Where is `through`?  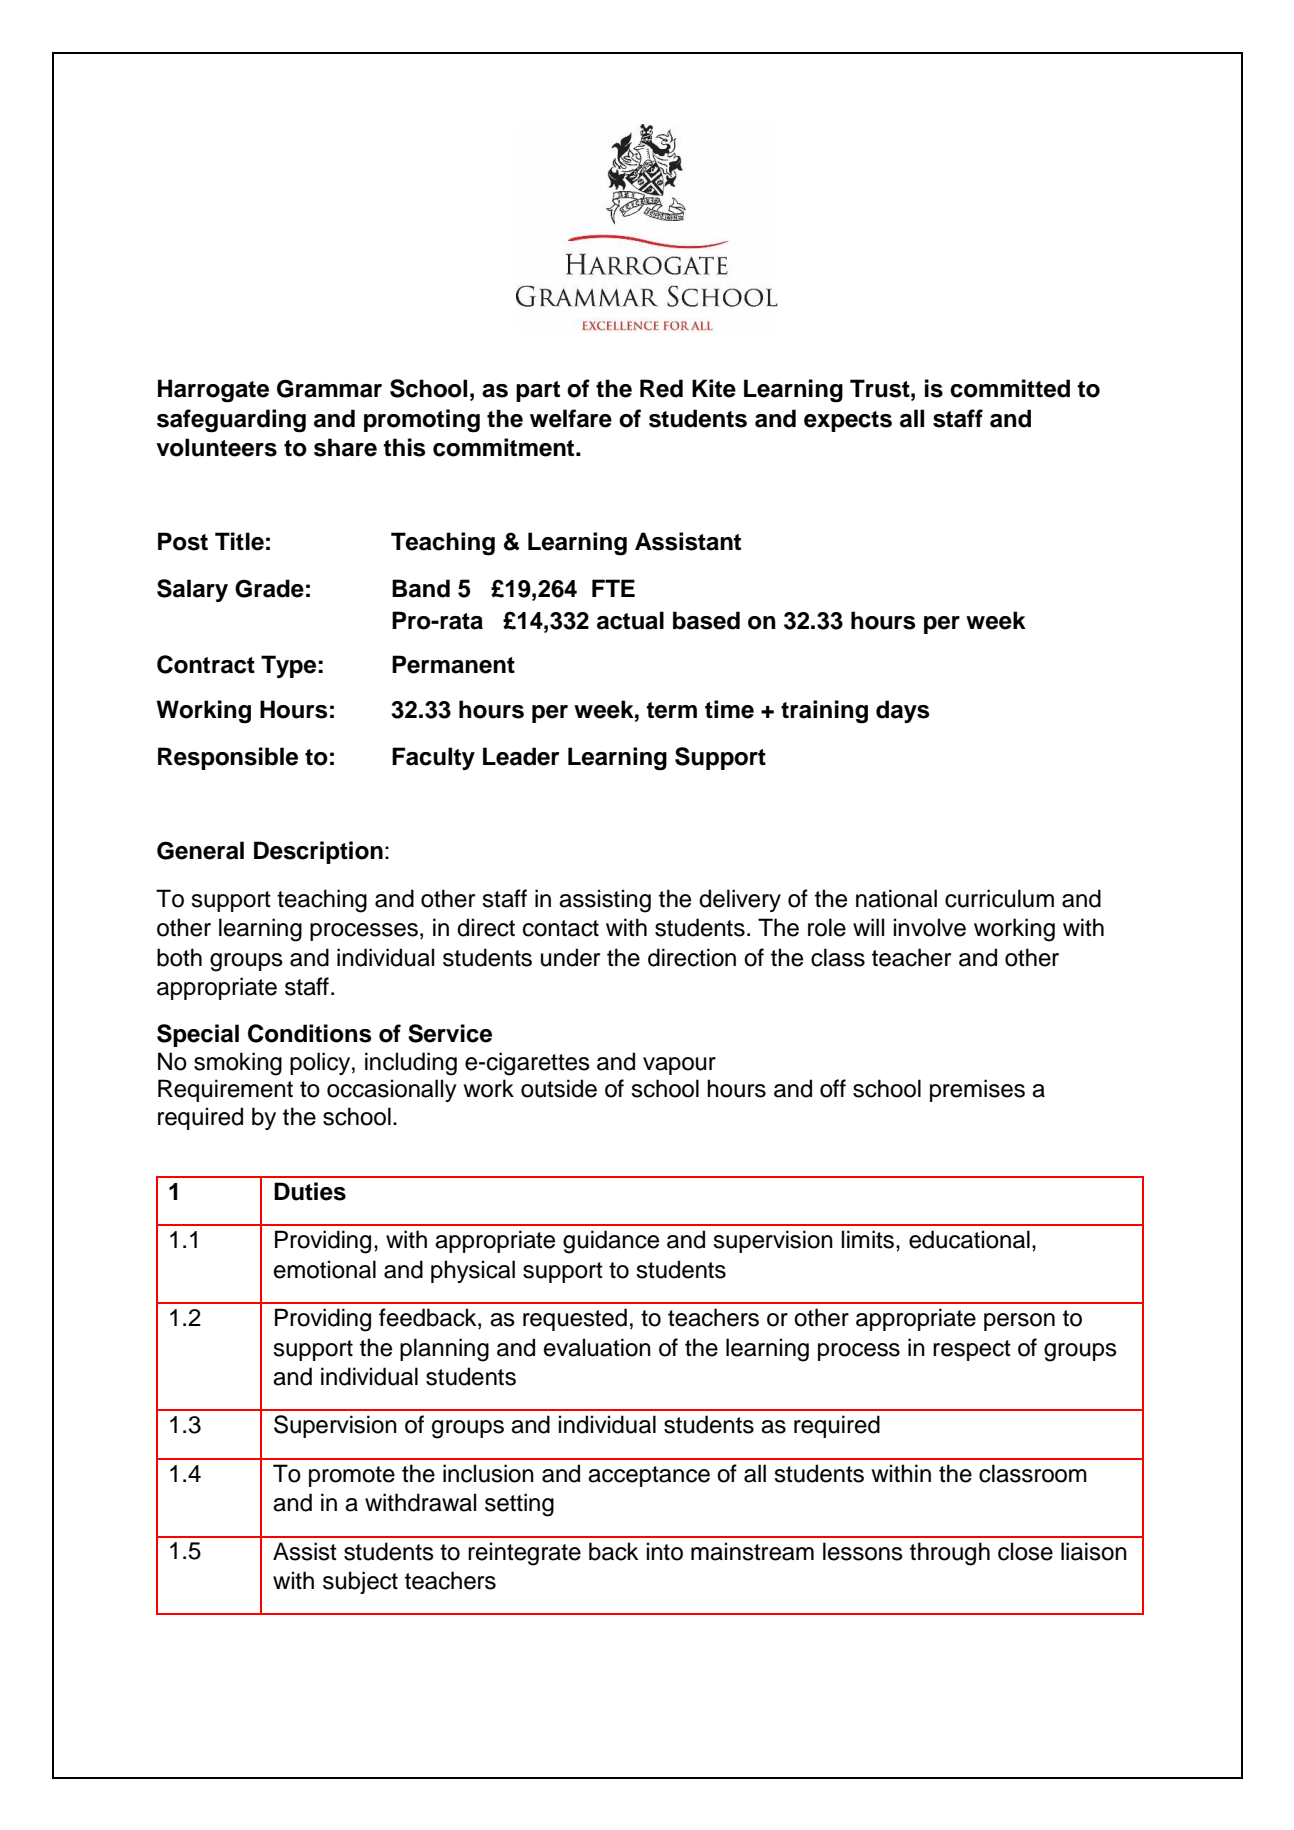 through is located at coordinates (950, 1554).
